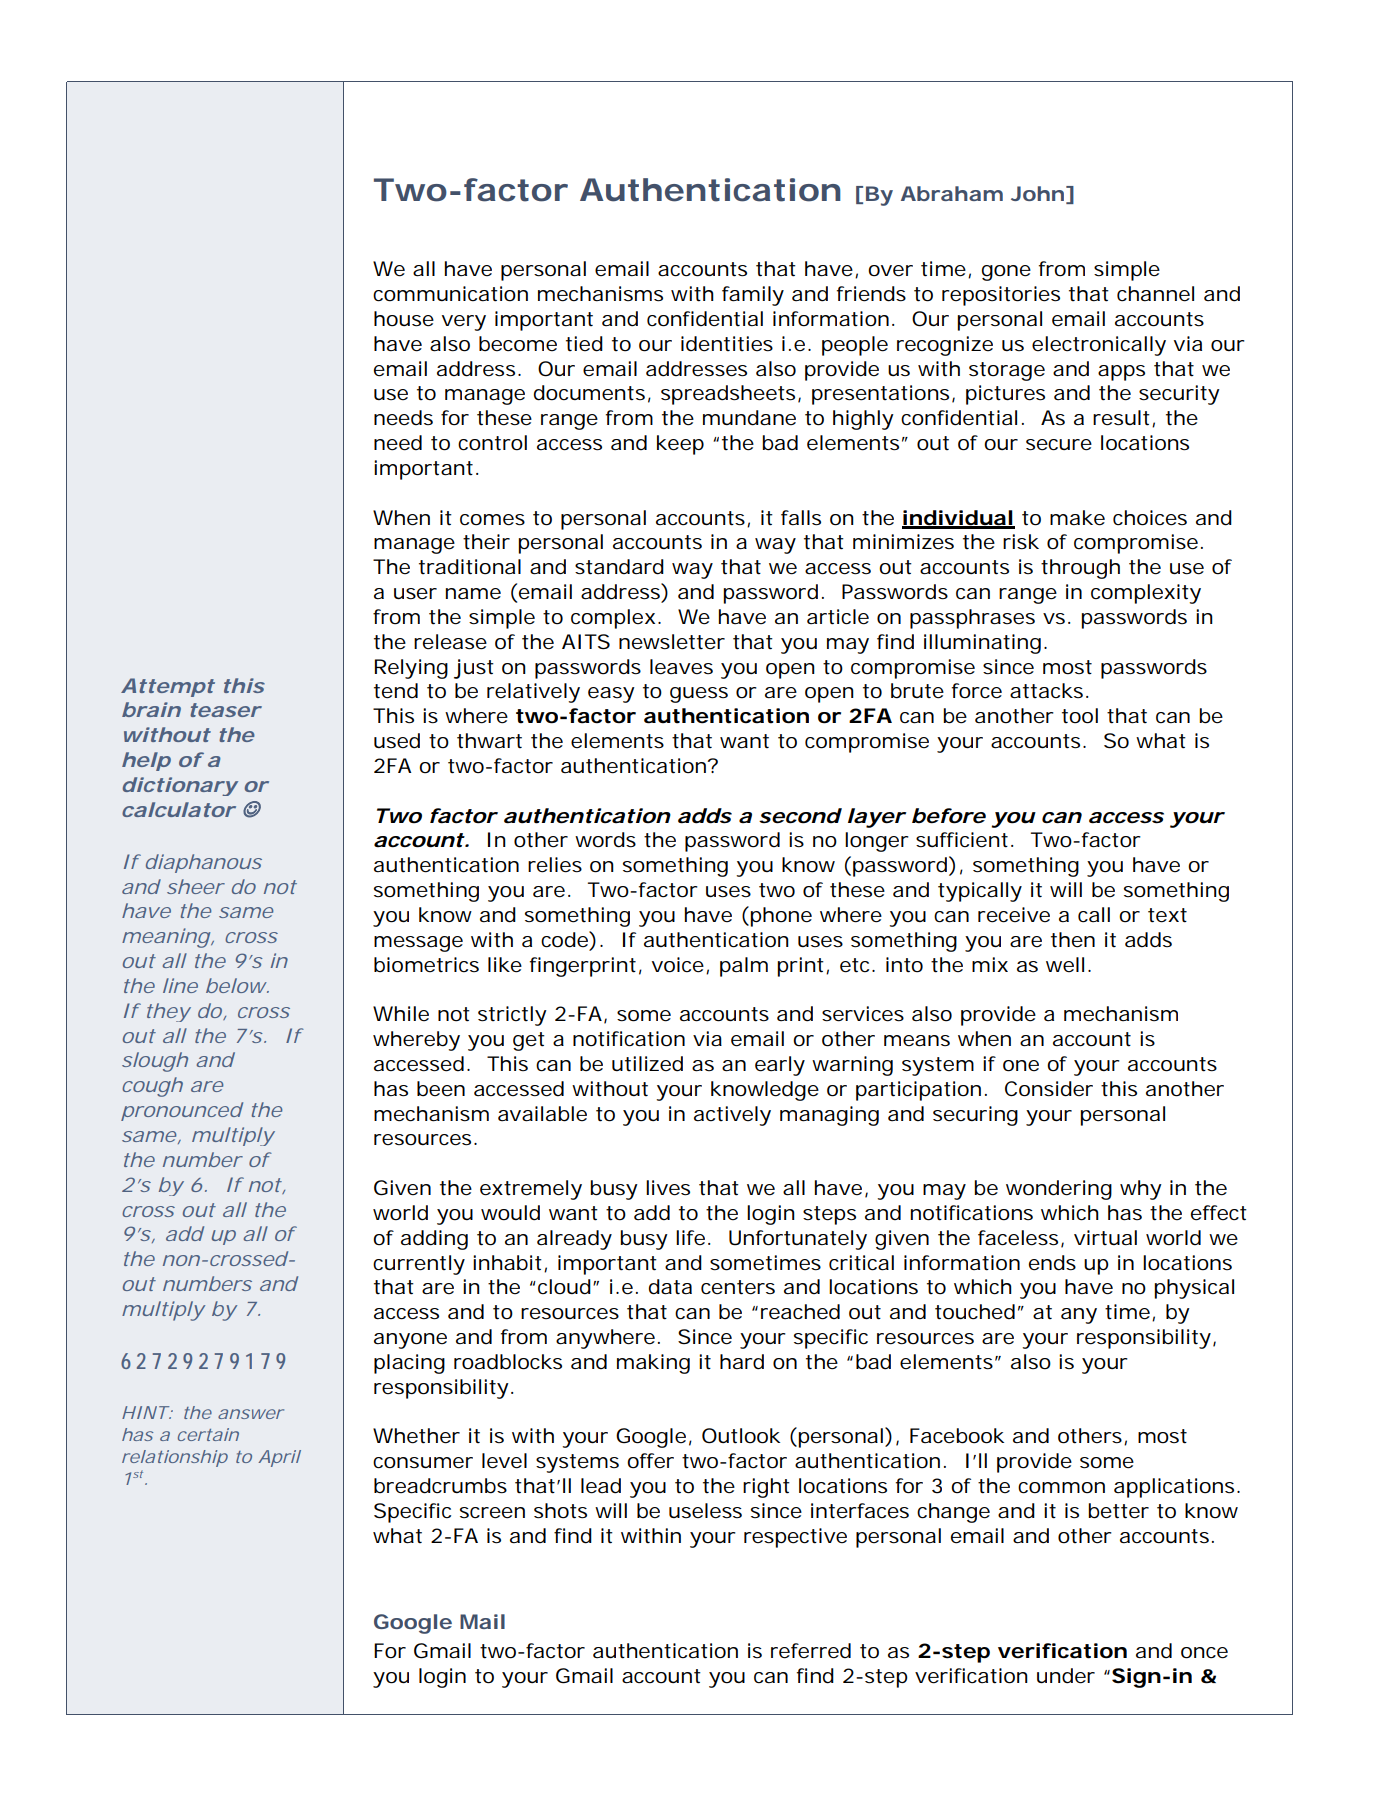  What do you see at coordinates (237, 985) in the screenshot?
I see `below` at bounding box center [237, 985].
